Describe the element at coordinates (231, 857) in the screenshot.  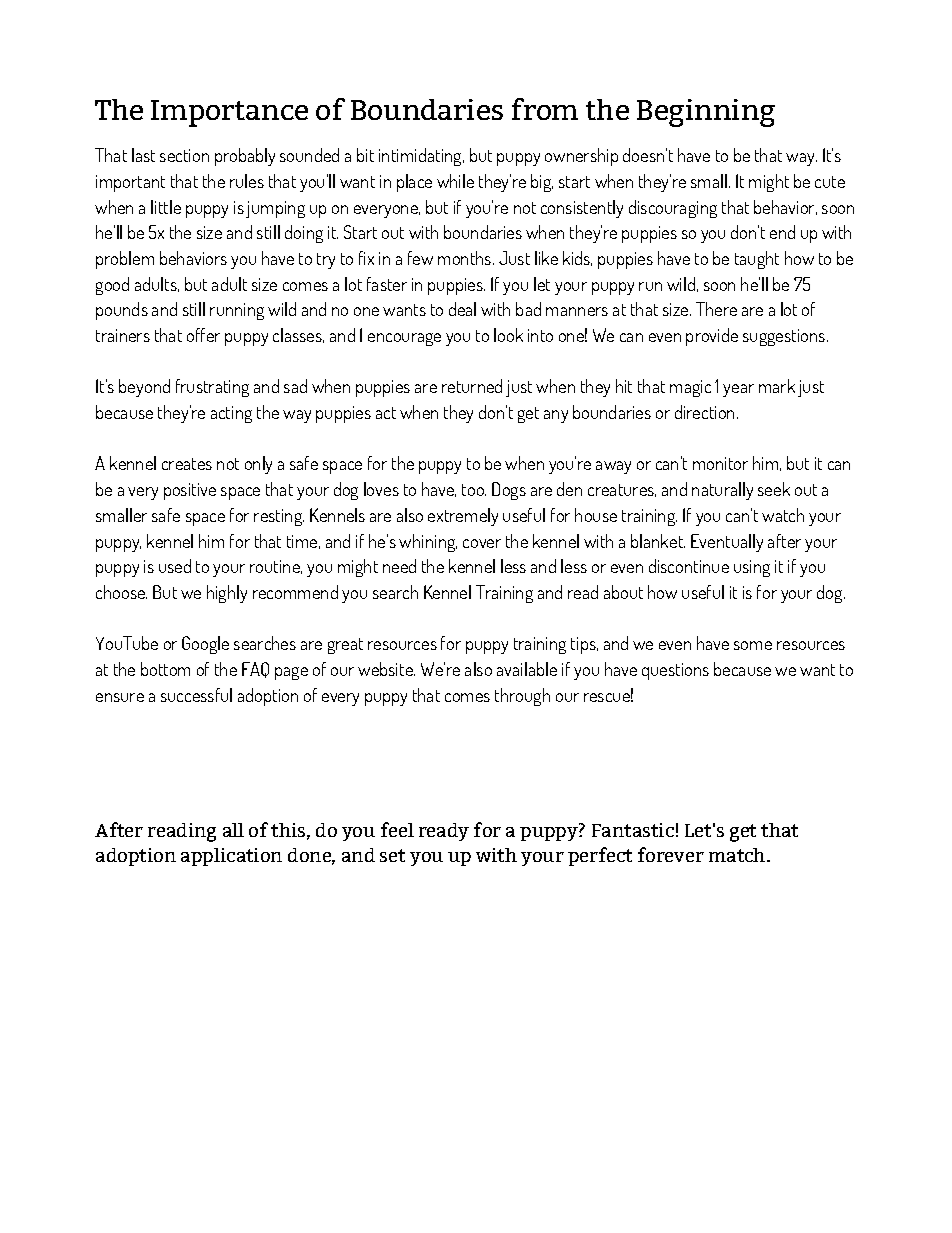
I see `application` at that location.
